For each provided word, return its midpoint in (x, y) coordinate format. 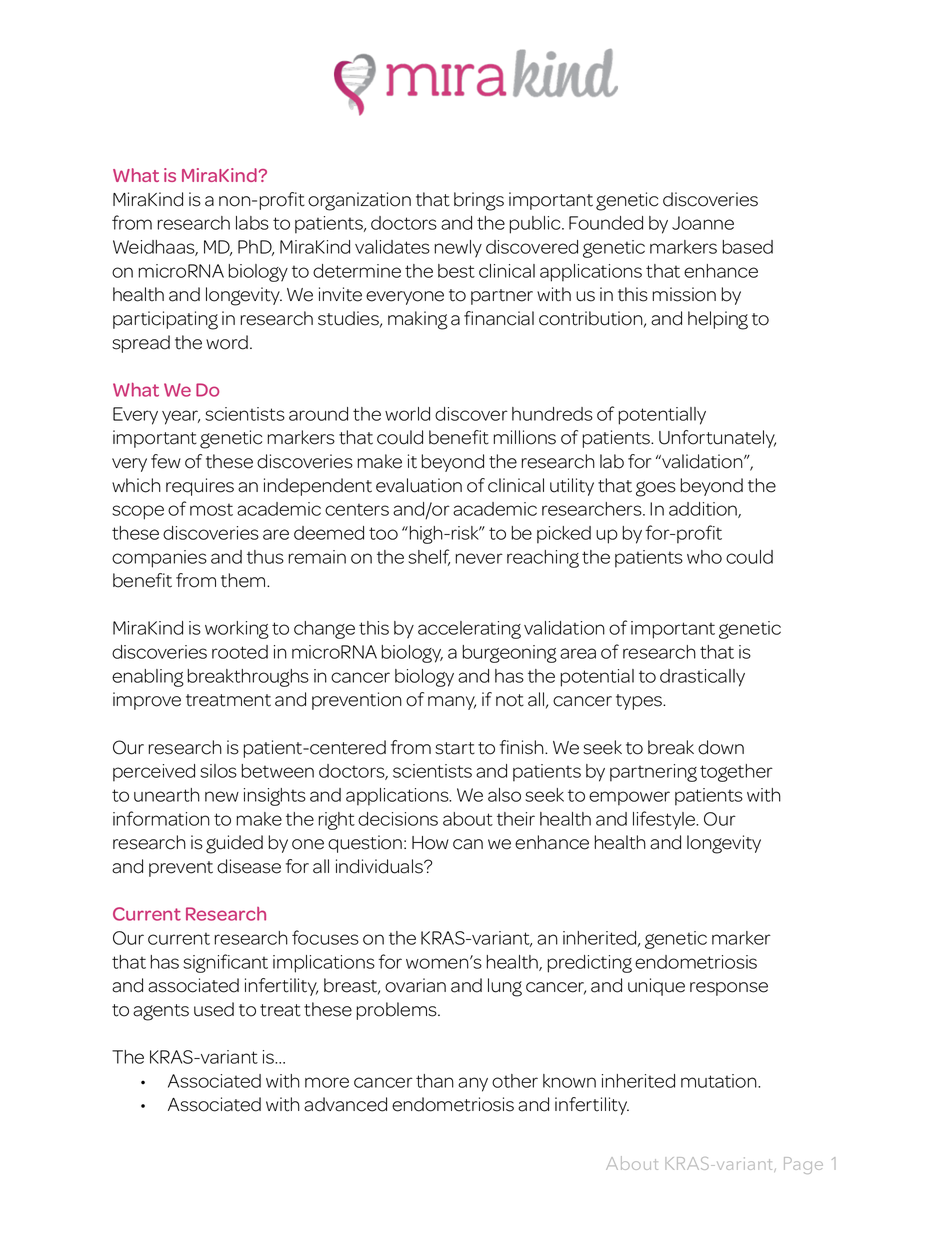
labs (252, 223)
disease (249, 866)
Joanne (703, 223)
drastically (702, 678)
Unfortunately (717, 439)
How (430, 843)
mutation (720, 1081)
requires (200, 487)
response (729, 989)
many (452, 703)
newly (458, 249)
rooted (240, 652)
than (435, 1081)
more (327, 1082)
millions (524, 437)
